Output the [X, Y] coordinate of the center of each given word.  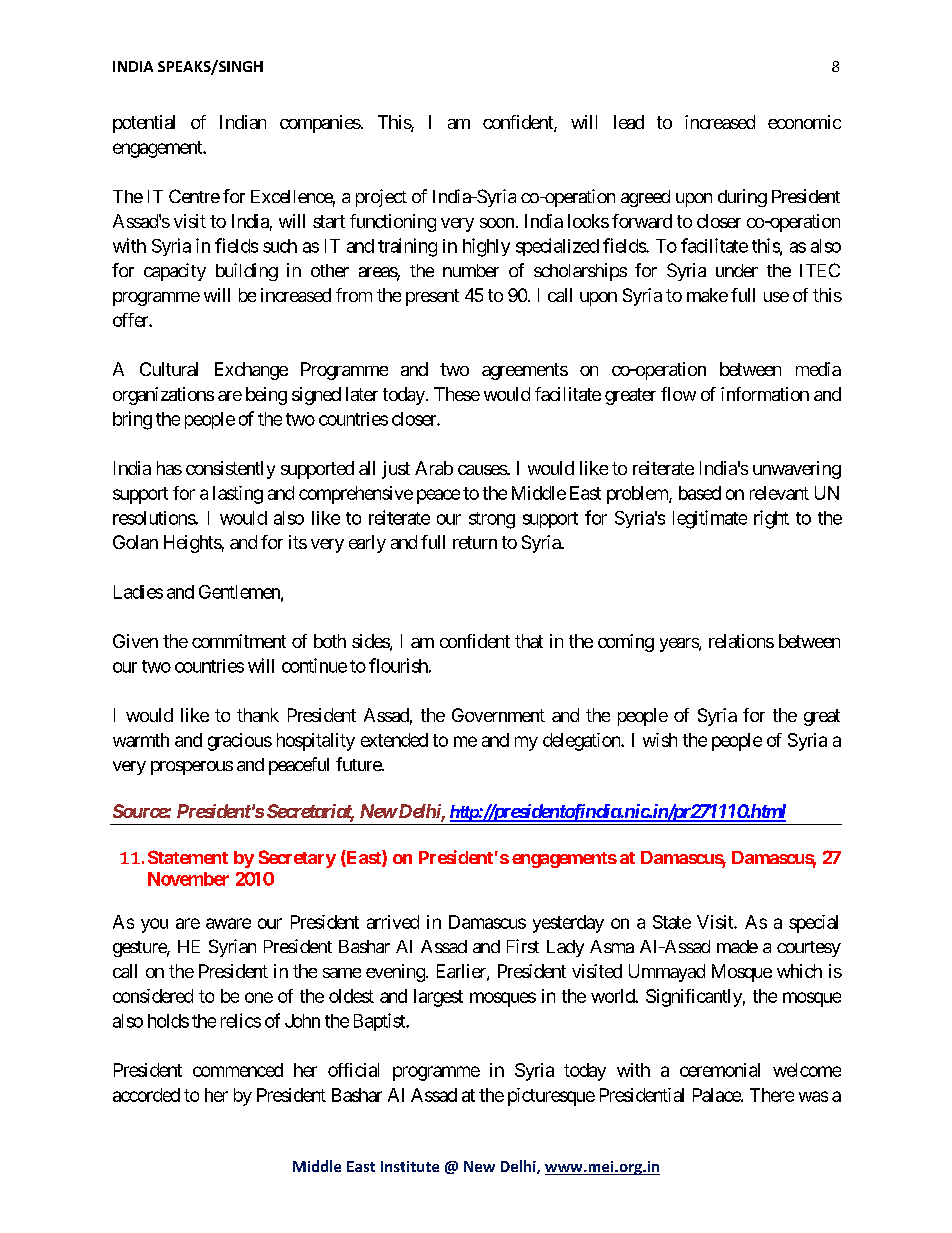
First [523, 946]
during [742, 198]
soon [497, 223]
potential [144, 124]
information [765, 394]
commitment [239, 641]
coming [626, 643]
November [188, 879]
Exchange [251, 371]
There [772, 1095]
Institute [410, 1166]
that [529, 641]
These [457, 394]
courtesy [809, 949]
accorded [146, 1095]
